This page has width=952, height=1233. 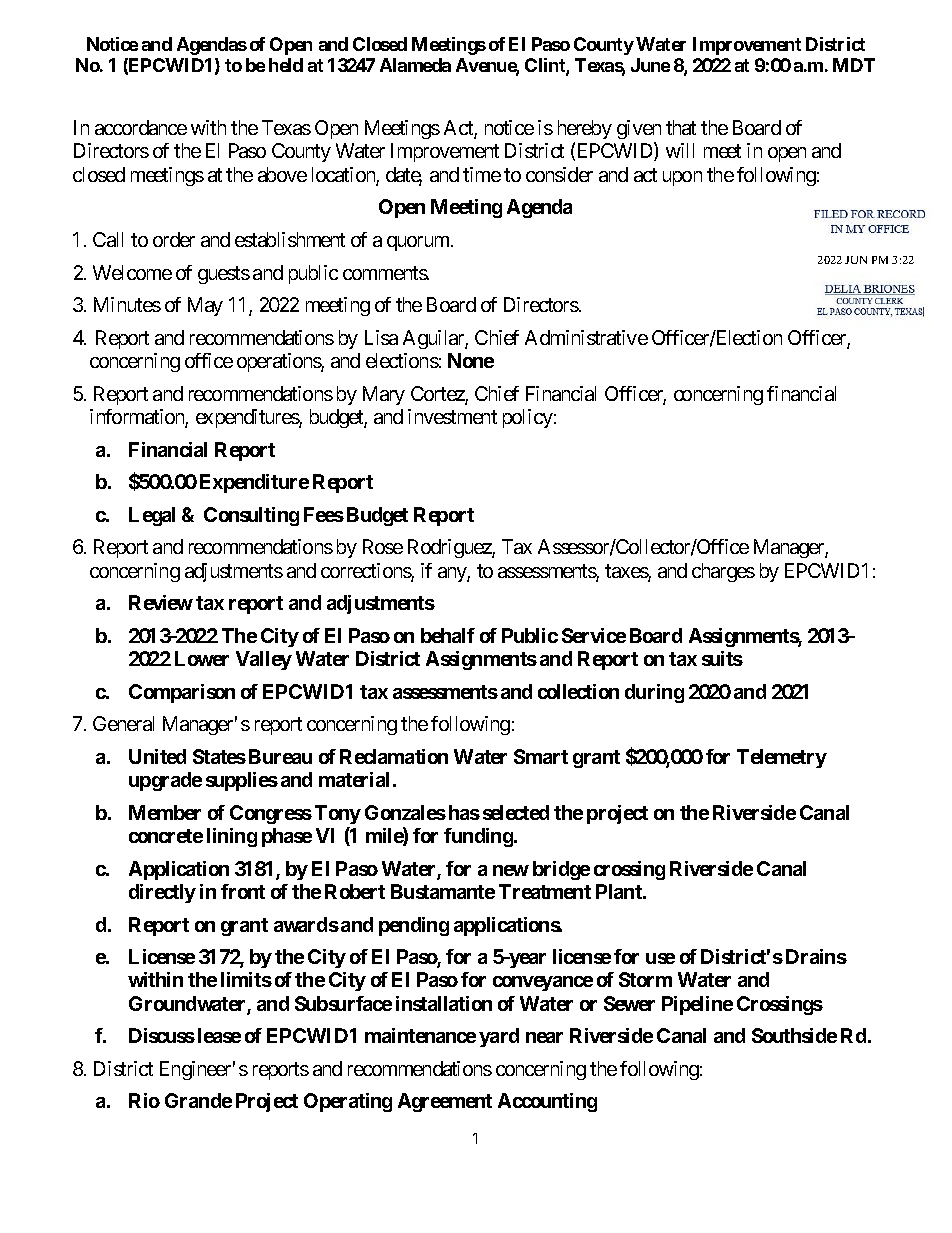 What do you see at coordinates (144, 1100) in the page?
I see `Rio` at bounding box center [144, 1100].
